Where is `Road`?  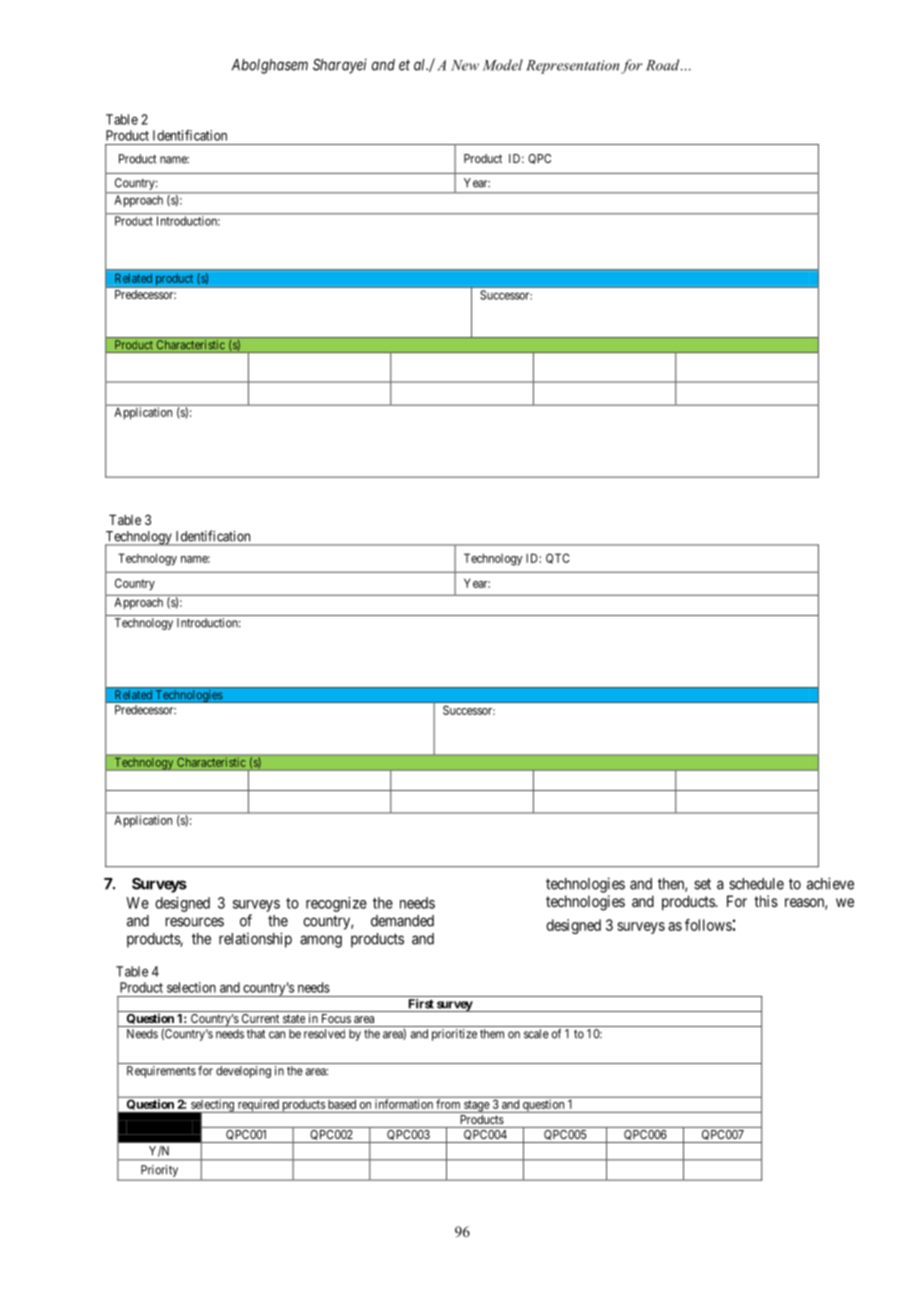 Road is located at coordinates (664, 65).
